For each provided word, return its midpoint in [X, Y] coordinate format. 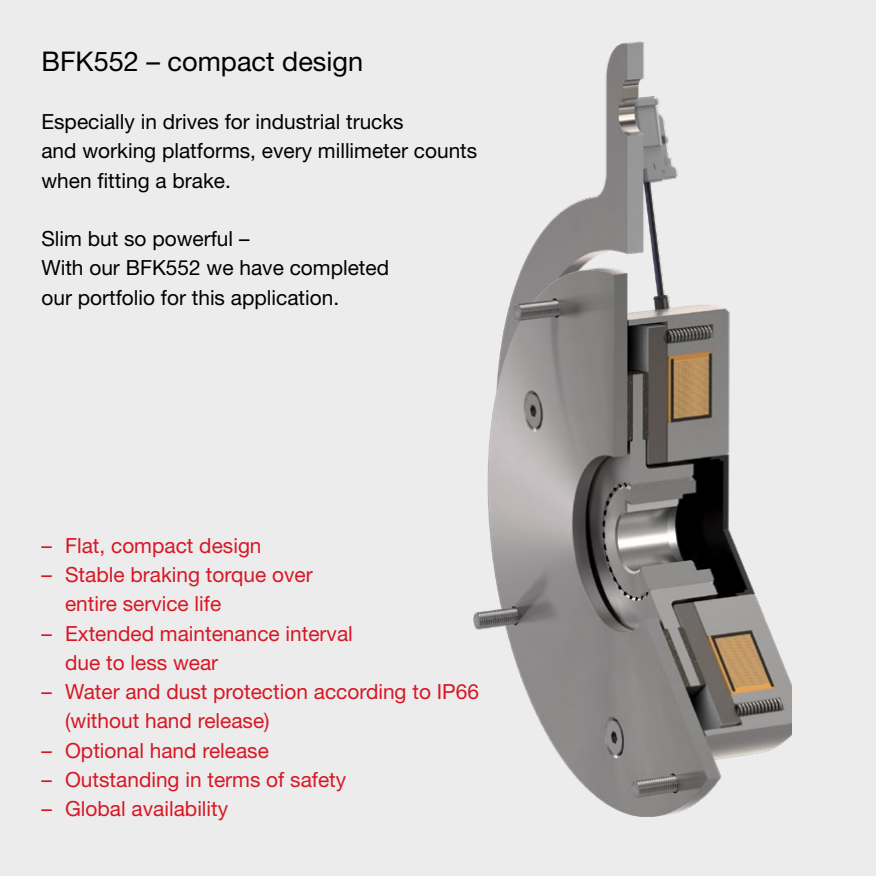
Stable [95, 575]
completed [339, 269]
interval [319, 633]
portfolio [117, 299]
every [287, 155]
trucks [374, 122]
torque [236, 577]
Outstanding [122, 782]
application [281, 299]
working [118, 153]
